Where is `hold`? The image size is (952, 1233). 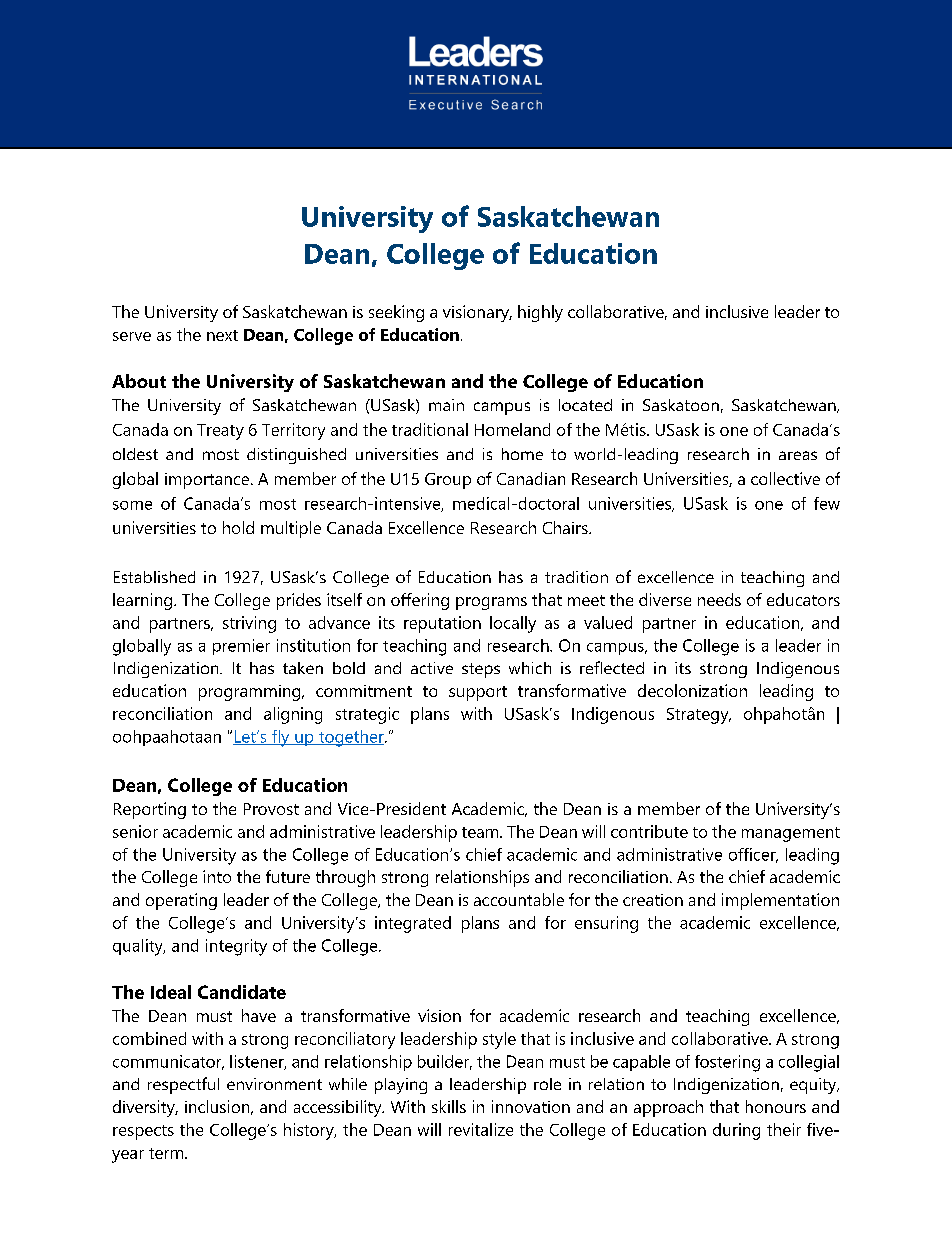 hold is located at coordinates (238, 527).
